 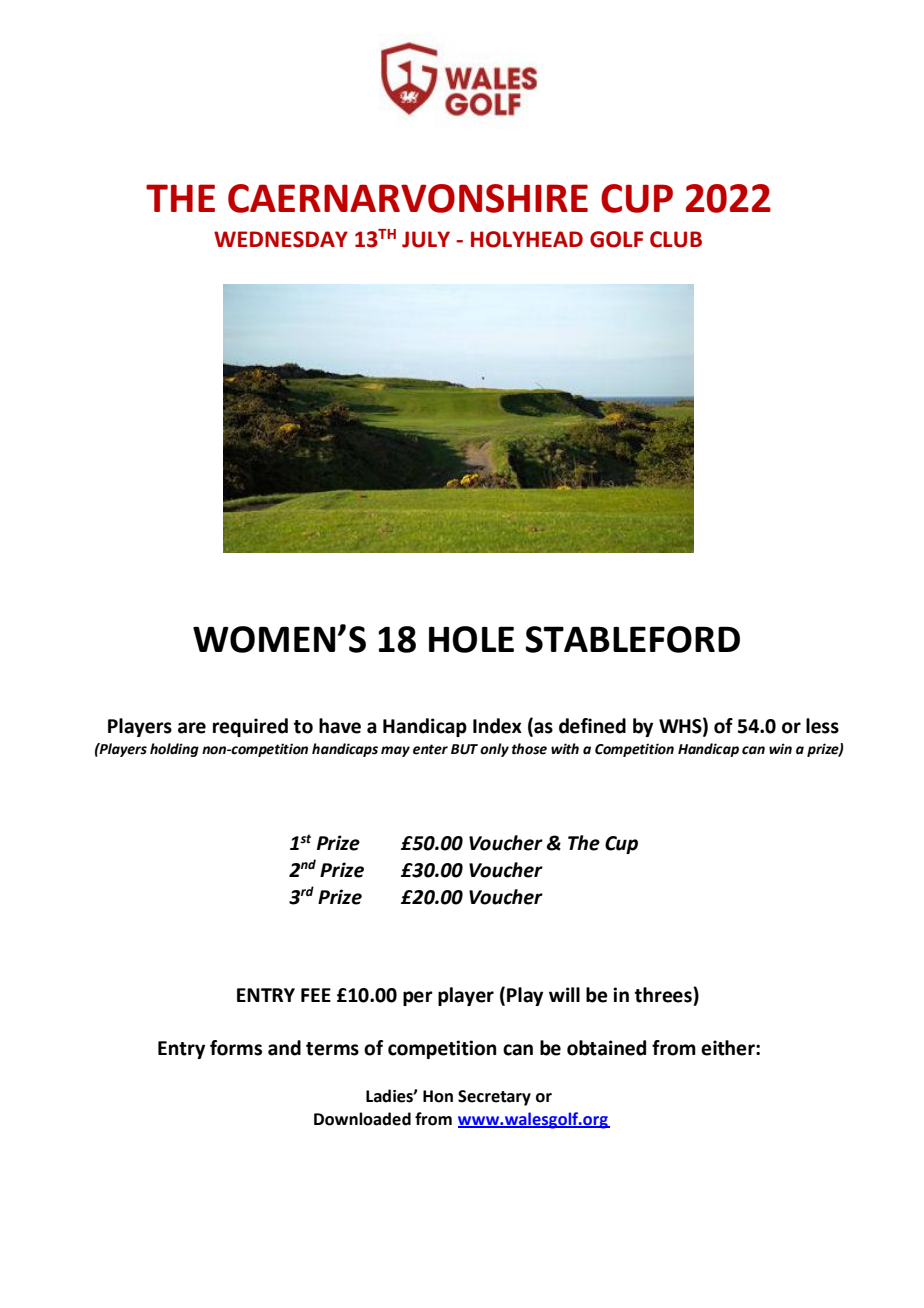 What do you see at coordinates (281, 239) in the image?
I see `WEDNESDAY` at bounding box center [281, 239].
